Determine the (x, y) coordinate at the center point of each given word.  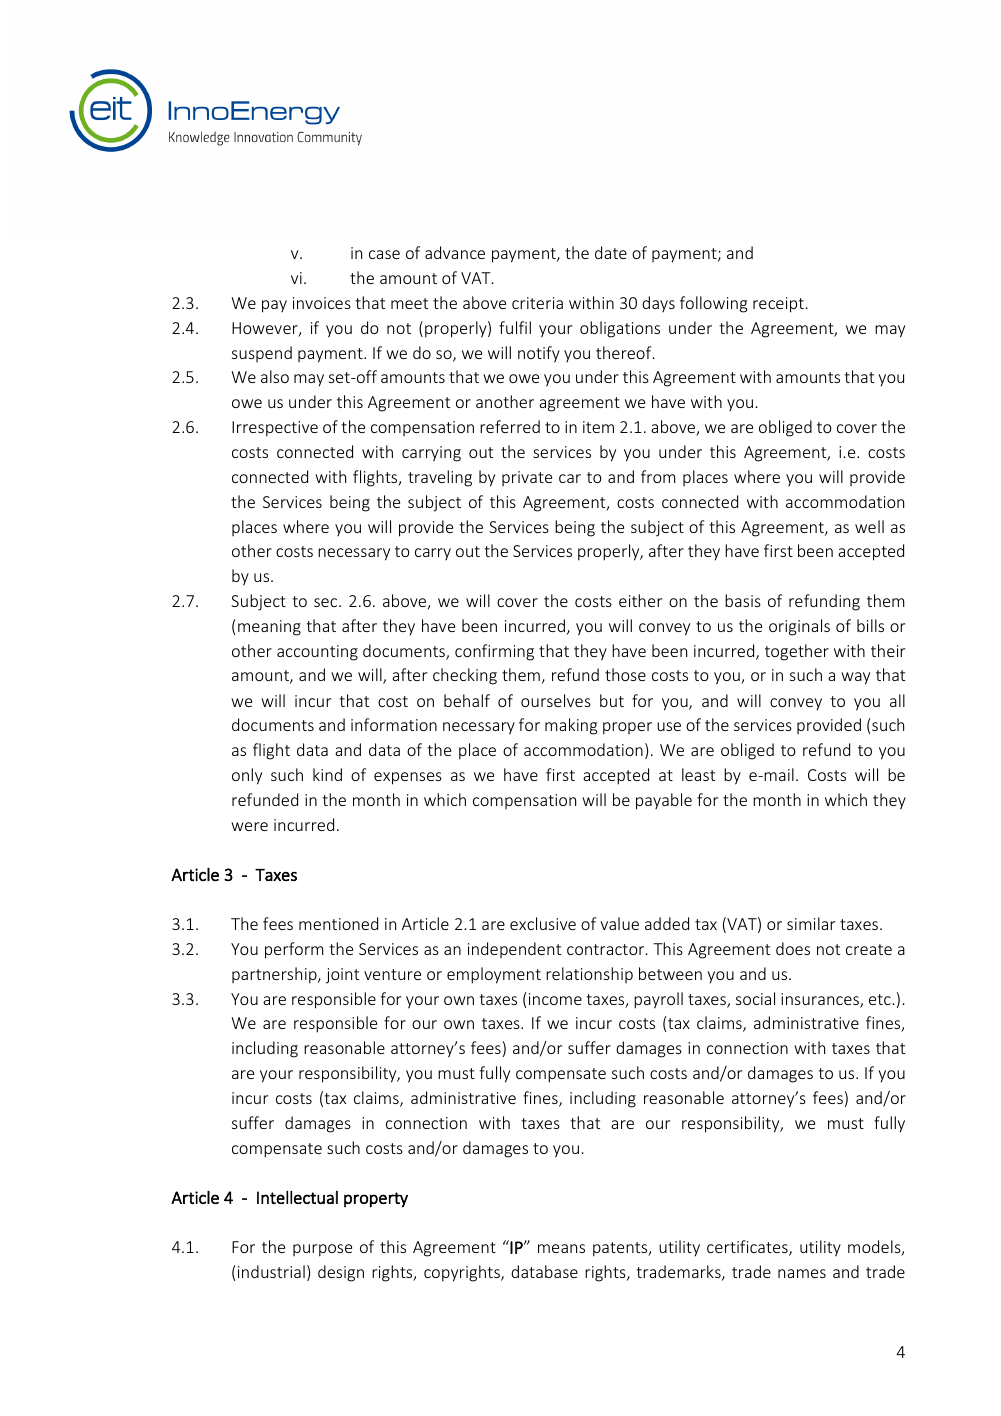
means (561, 1248)
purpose (322, 1250)
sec (327, 602)
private (527, 478)
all (897, 700)
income (555, 999)
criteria (537, 303)
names (802, 1273)
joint (342, 976)
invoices (322, 303)
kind (327, 774)
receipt (778, 305)
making (571, 726)
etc (880, 999)
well (869, 526)
